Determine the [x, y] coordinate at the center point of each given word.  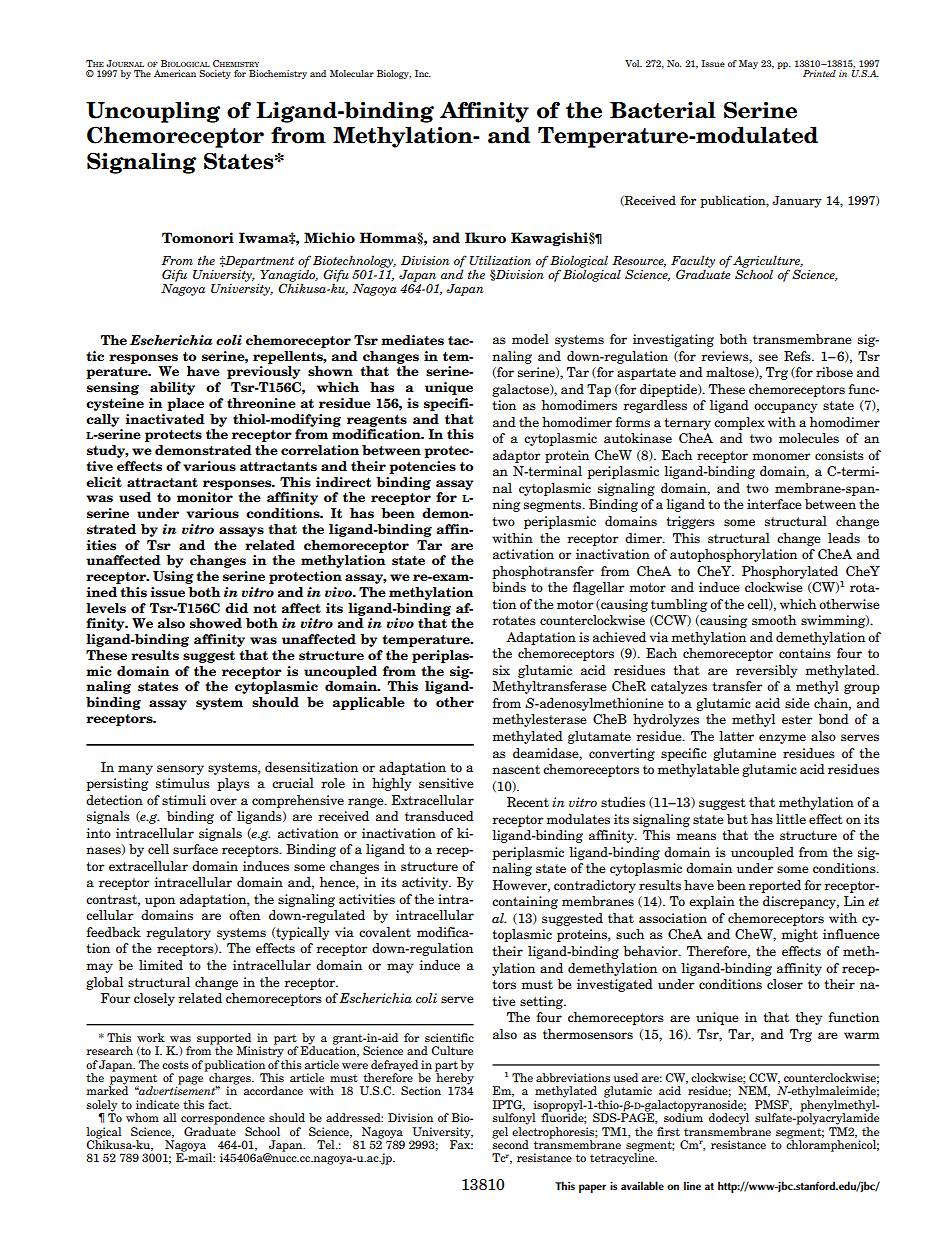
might [799, 935]
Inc [423, 73]
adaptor [517, 456]
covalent [385, 932]
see [768, 357]
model [530, 339]
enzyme [782, 739]
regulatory [178, 933]
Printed [819, 73]
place [185, 404]
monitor [205, 497]
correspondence [223, 1119]
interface [774, 504]
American [175, 73]
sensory [180, 770]
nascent [516, 769]
